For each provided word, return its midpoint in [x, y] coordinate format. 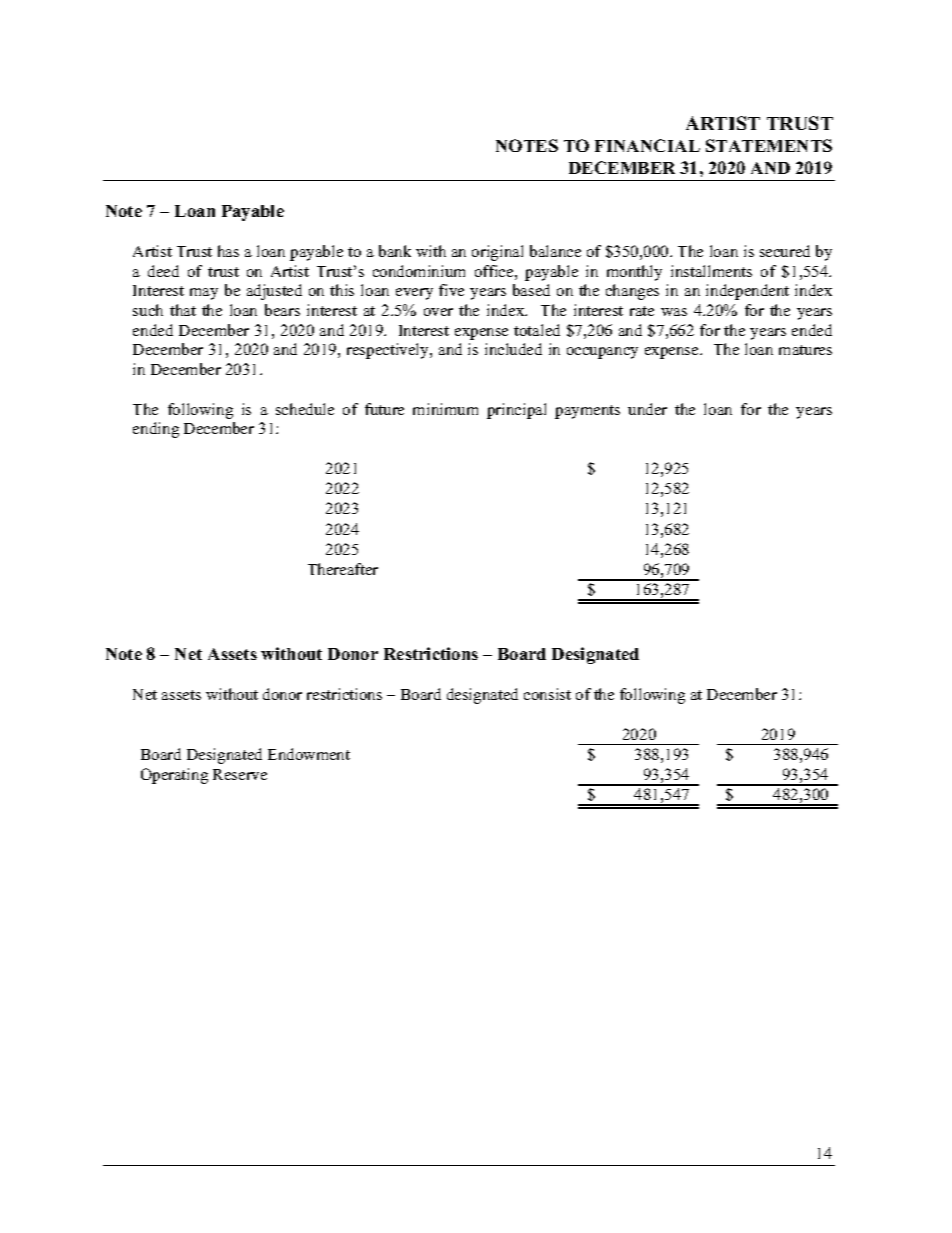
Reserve [240, 774]
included [513, 349]
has [228, 251]
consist [547, 694]
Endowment [309, 754]
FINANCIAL [647, 145]
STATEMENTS [769, 145]
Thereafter [343, 569]
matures [805, 350]
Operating [174, 776]
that [183, 310]
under [647, 409]
